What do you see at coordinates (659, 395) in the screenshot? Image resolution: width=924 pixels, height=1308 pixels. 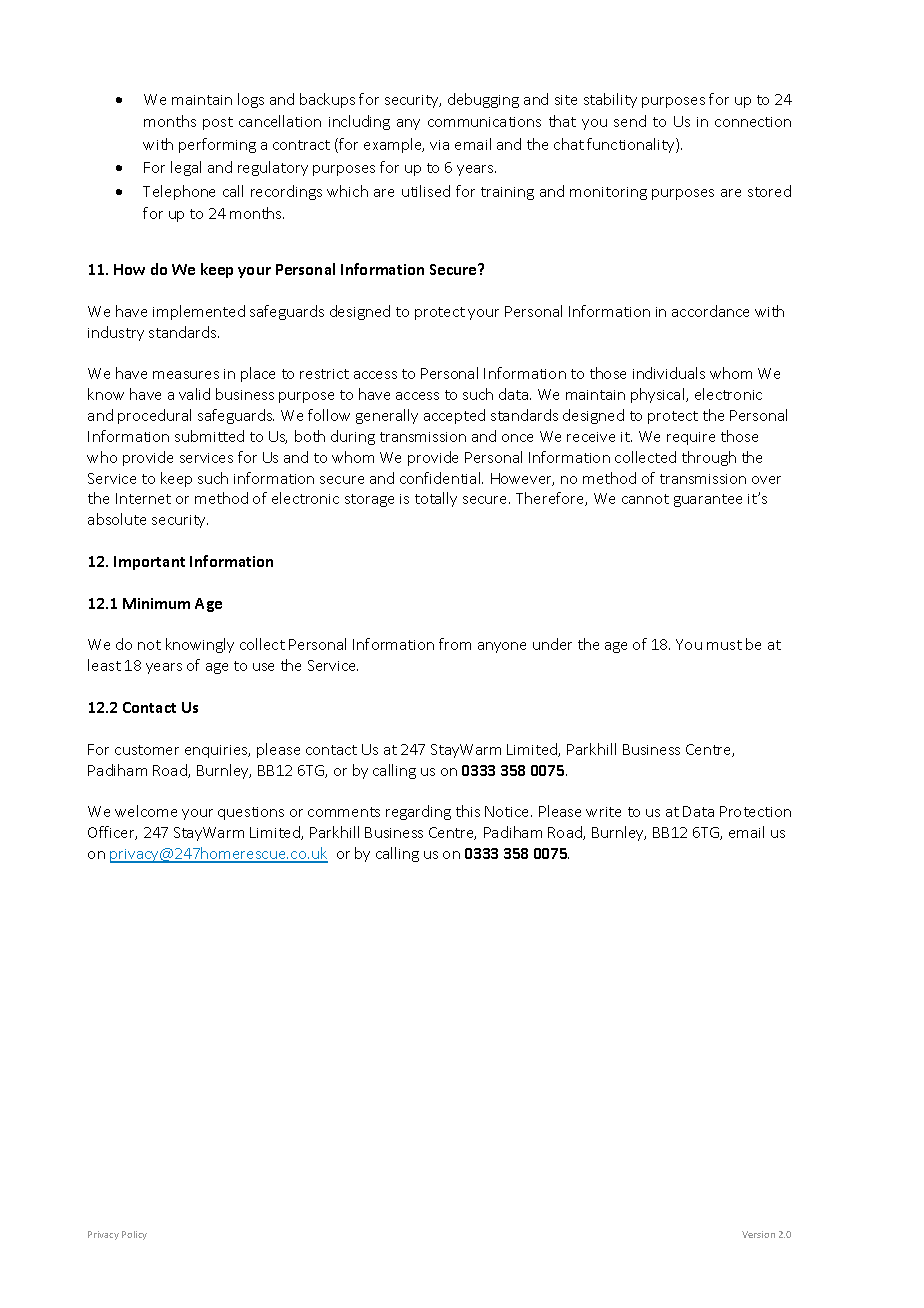 I see `physical` at bounding box center [659, 395].
